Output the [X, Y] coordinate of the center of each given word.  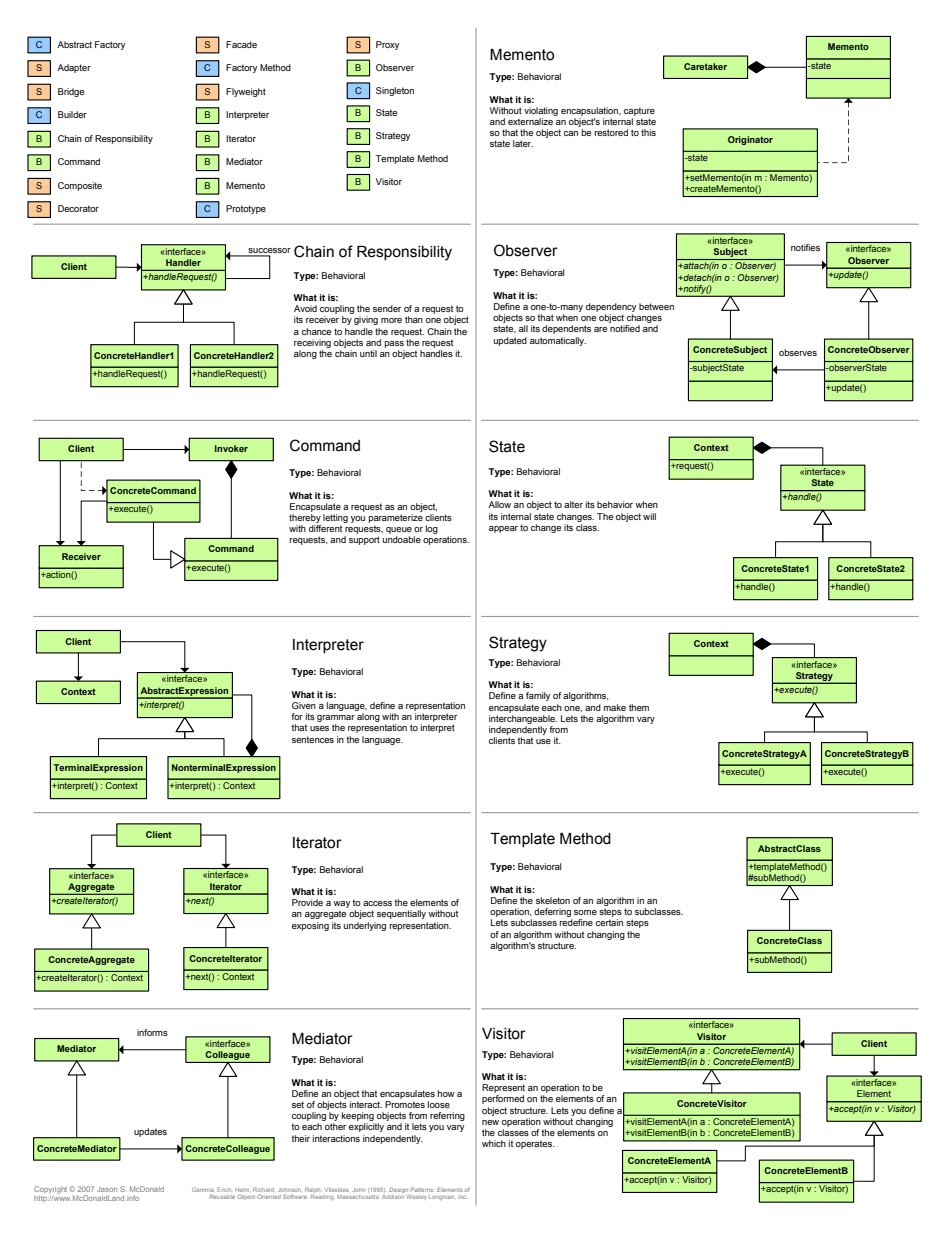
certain [609, 922]
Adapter [74, 68]
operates [535, 1144]
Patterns [421, 1189]
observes [798, 352]
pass [394, 344]
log [431, 529]
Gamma [203, 1189]
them [639, 707]
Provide [307, 902]
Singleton [395, 91]
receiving [312, 343]
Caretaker [705, 66]
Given [304, 705]
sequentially [401, 914]
